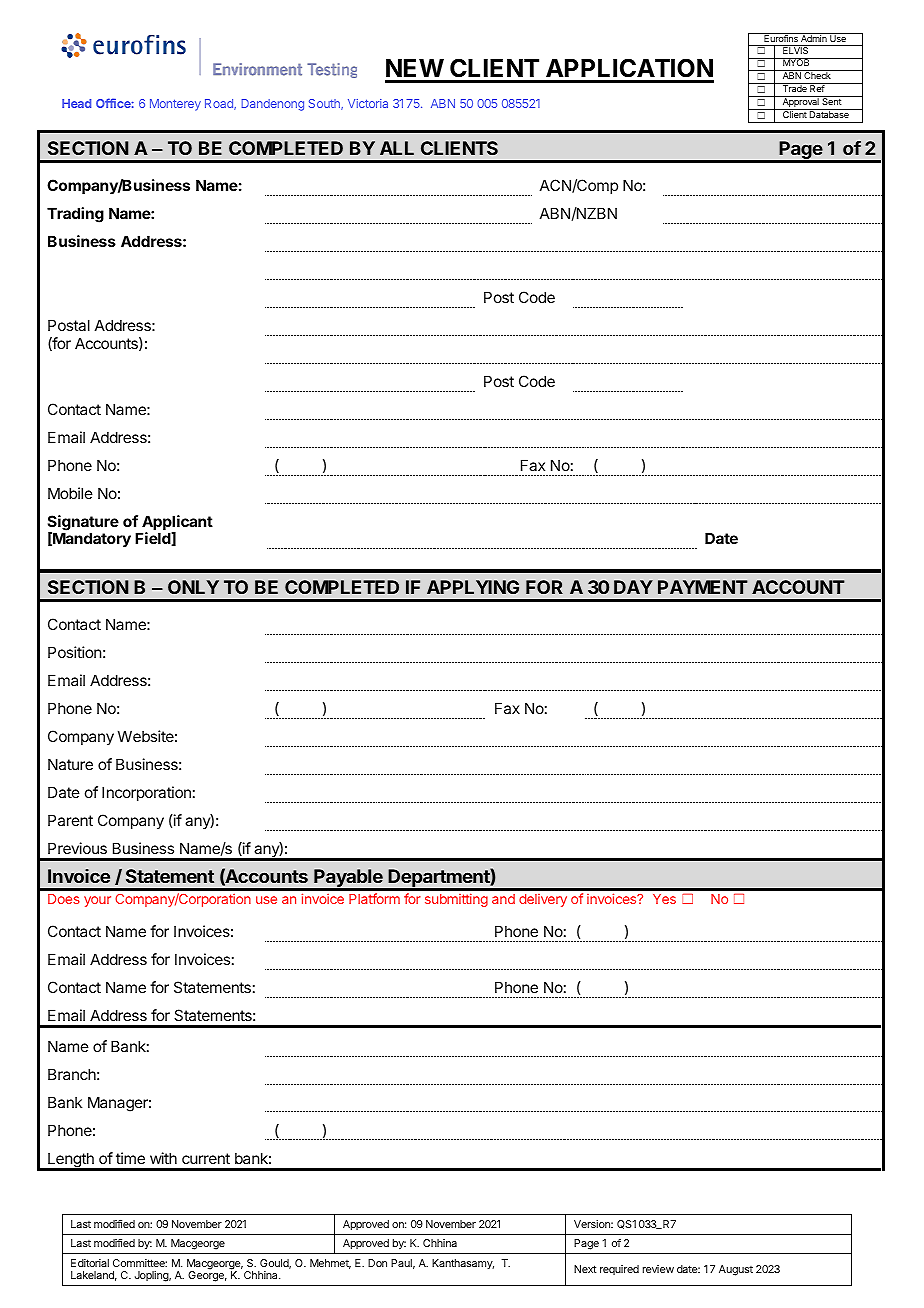 Image resolution: width=924 pixels, height=1308 pixels. I want to click on Editorial, so click(90, 1263).
